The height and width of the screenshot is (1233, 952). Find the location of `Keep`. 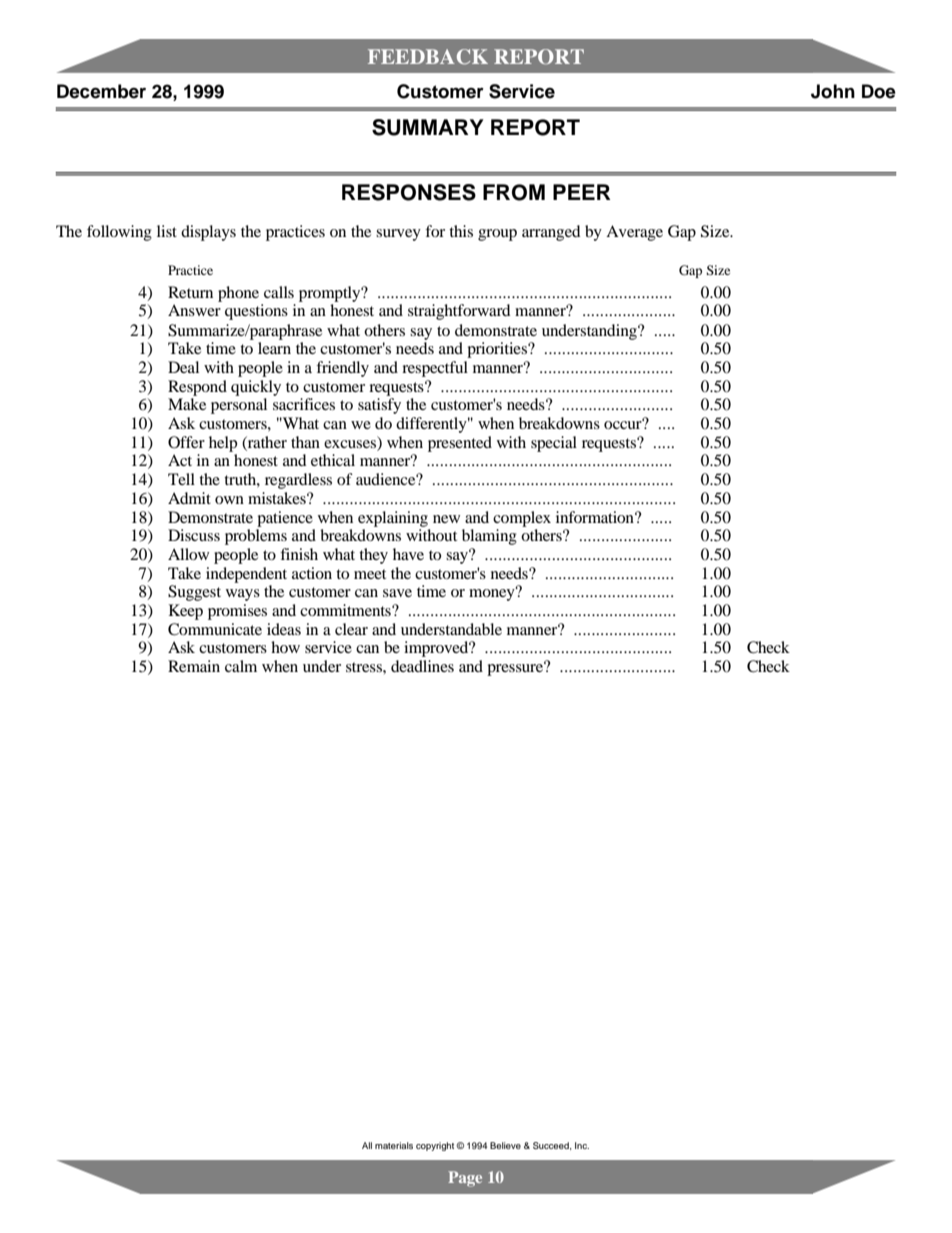

Keep is located at coordinates (186, 612).
